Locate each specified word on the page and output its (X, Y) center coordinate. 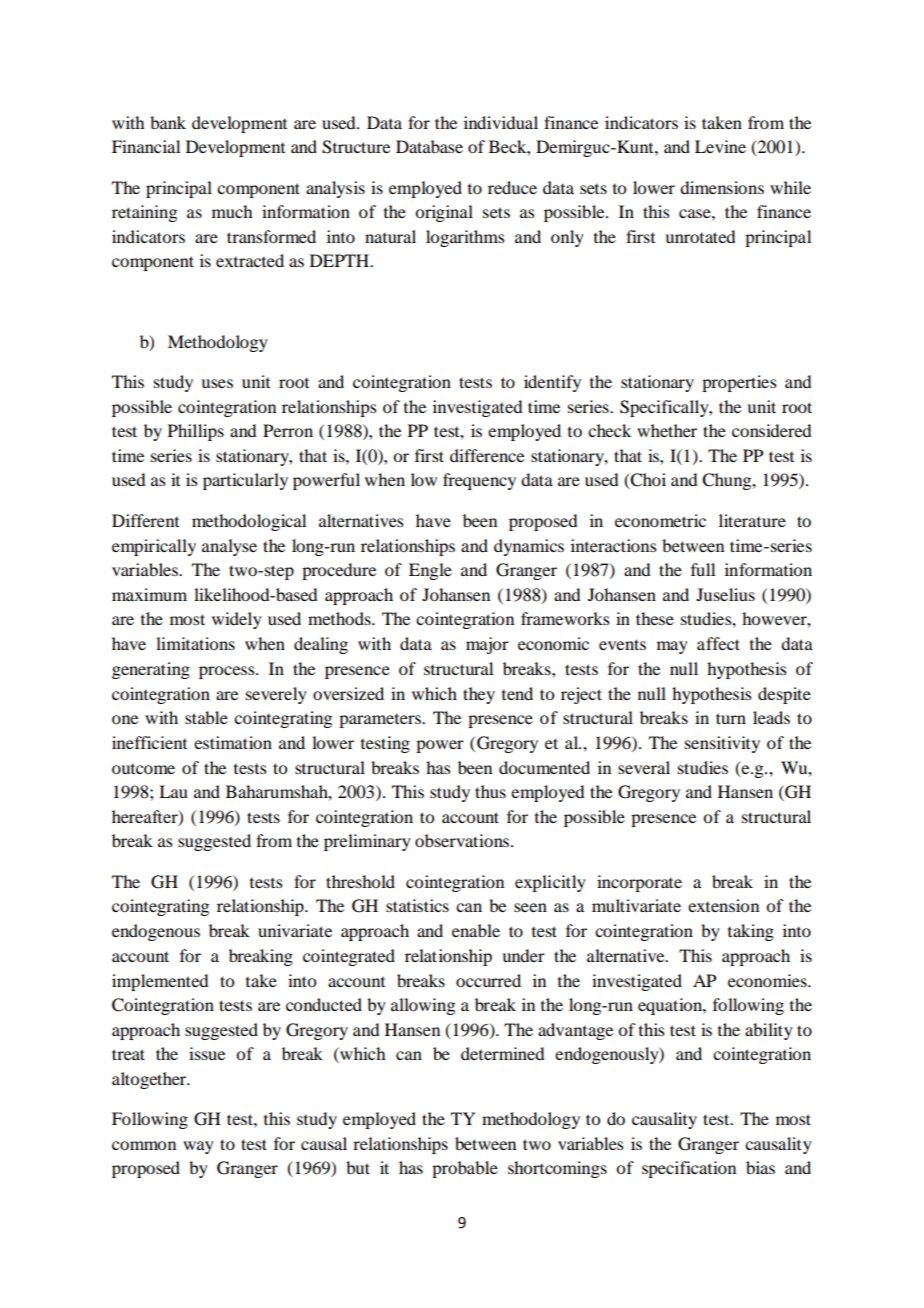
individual (501, 122)
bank (168, 122)
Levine (720, 146)
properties (739, 383)
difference (487, 455)
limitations (195, 643)
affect (718, 643)
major (487, 645)
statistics (417, 905)
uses (217, 383)
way (198, 1147)
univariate (295, 930)
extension (723, 905)
